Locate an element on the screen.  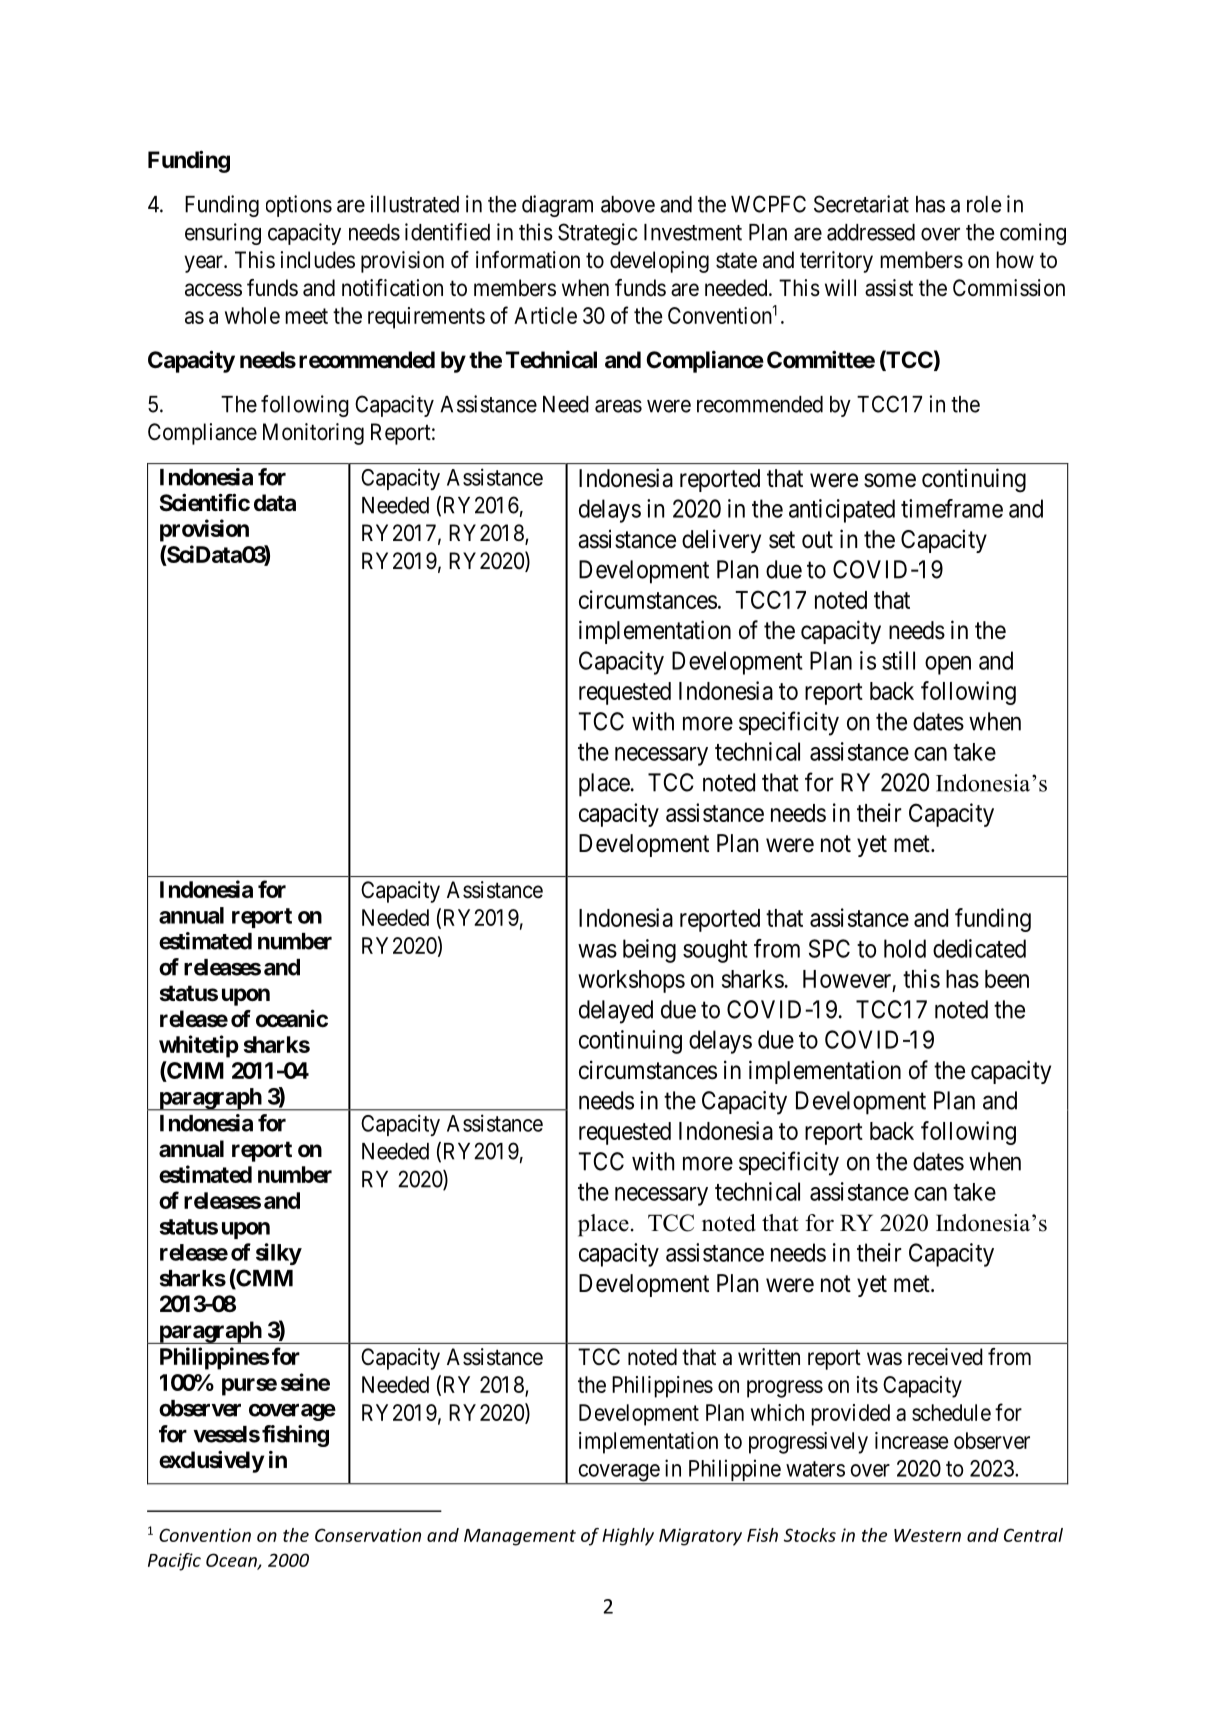
Western is located at coordinates (927, 1535).
